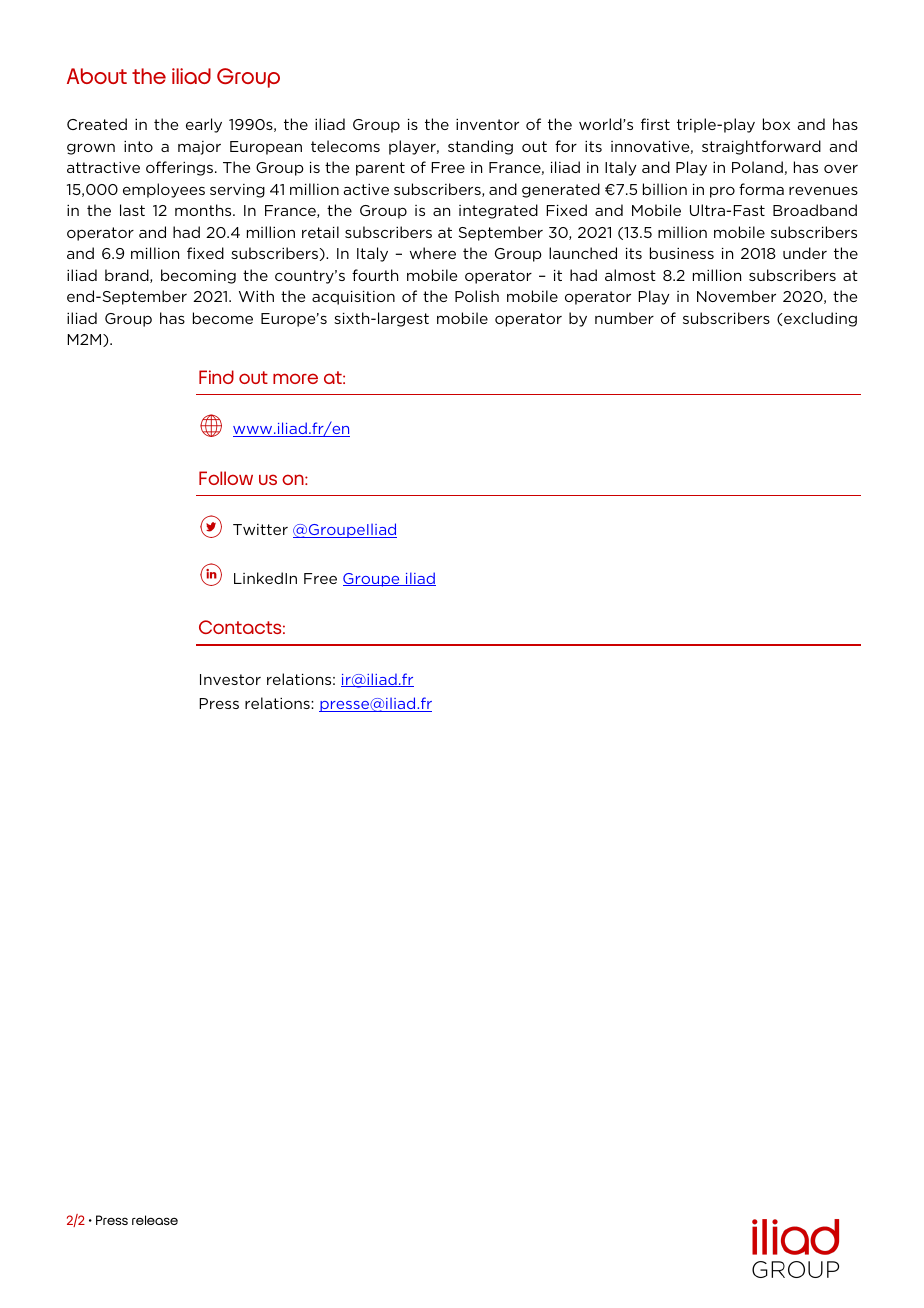 This image has width=924, height=1308. I want to click on more, so click(295, 378).
